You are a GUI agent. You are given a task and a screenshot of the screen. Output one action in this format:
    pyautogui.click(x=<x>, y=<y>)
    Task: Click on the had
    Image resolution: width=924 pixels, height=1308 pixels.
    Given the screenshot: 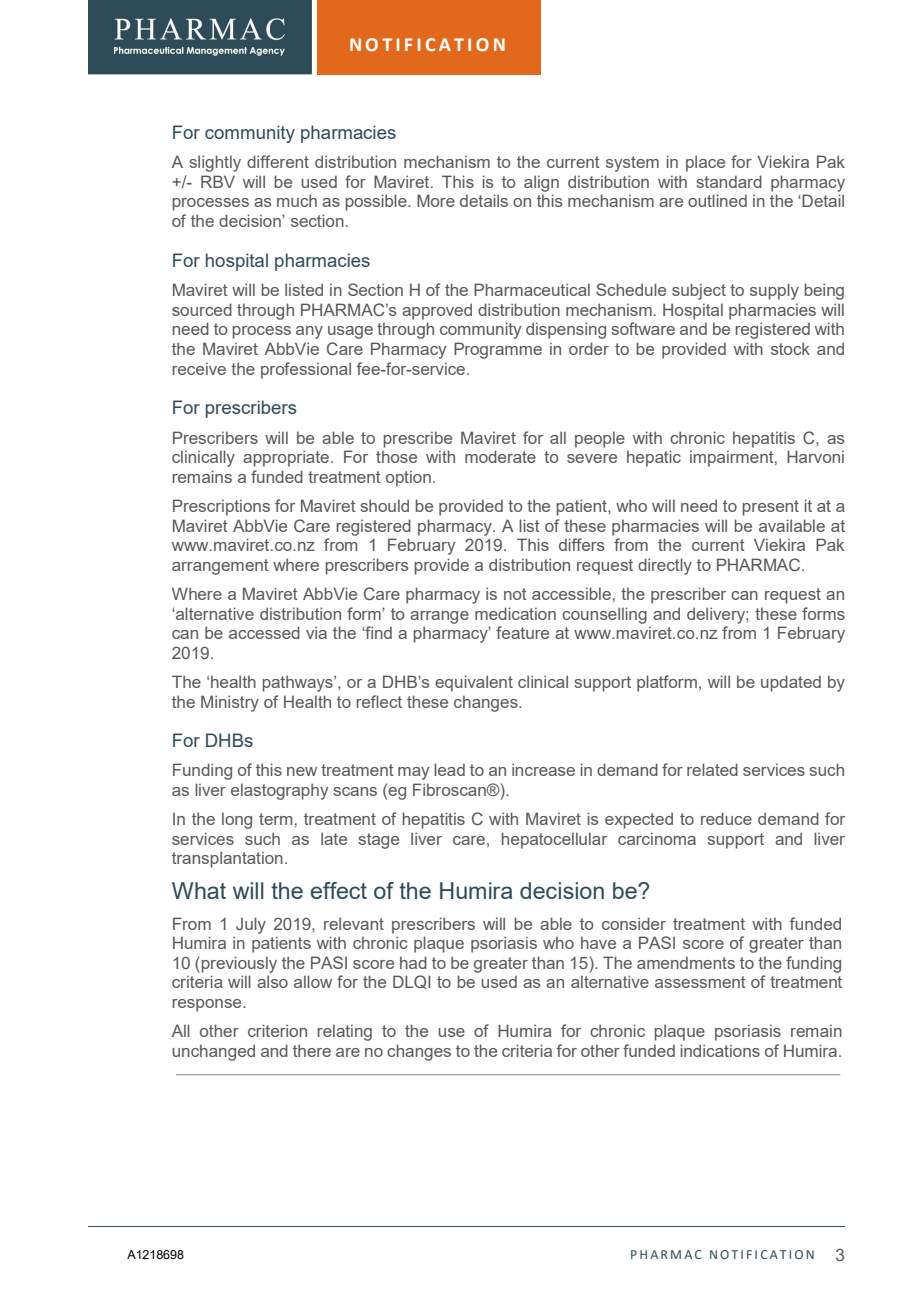 What is the action you would take?
    pyautogui.click(x=413, y=962)
